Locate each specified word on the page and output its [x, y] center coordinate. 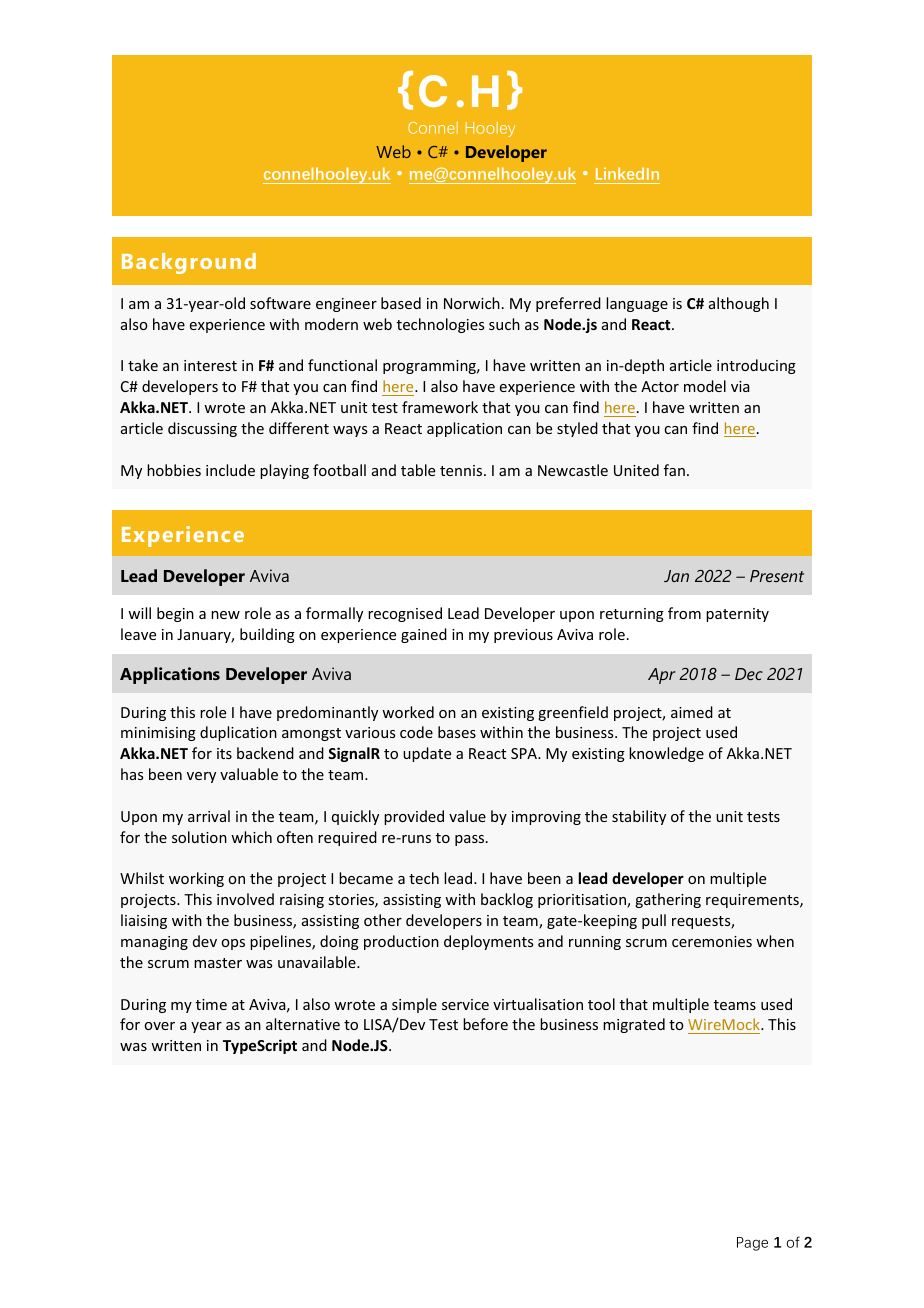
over [160, 1026]
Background [189, 263]
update [427, 754]
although [739, 304]
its [224, 753]
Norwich [472, 303]
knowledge [666, 754]
